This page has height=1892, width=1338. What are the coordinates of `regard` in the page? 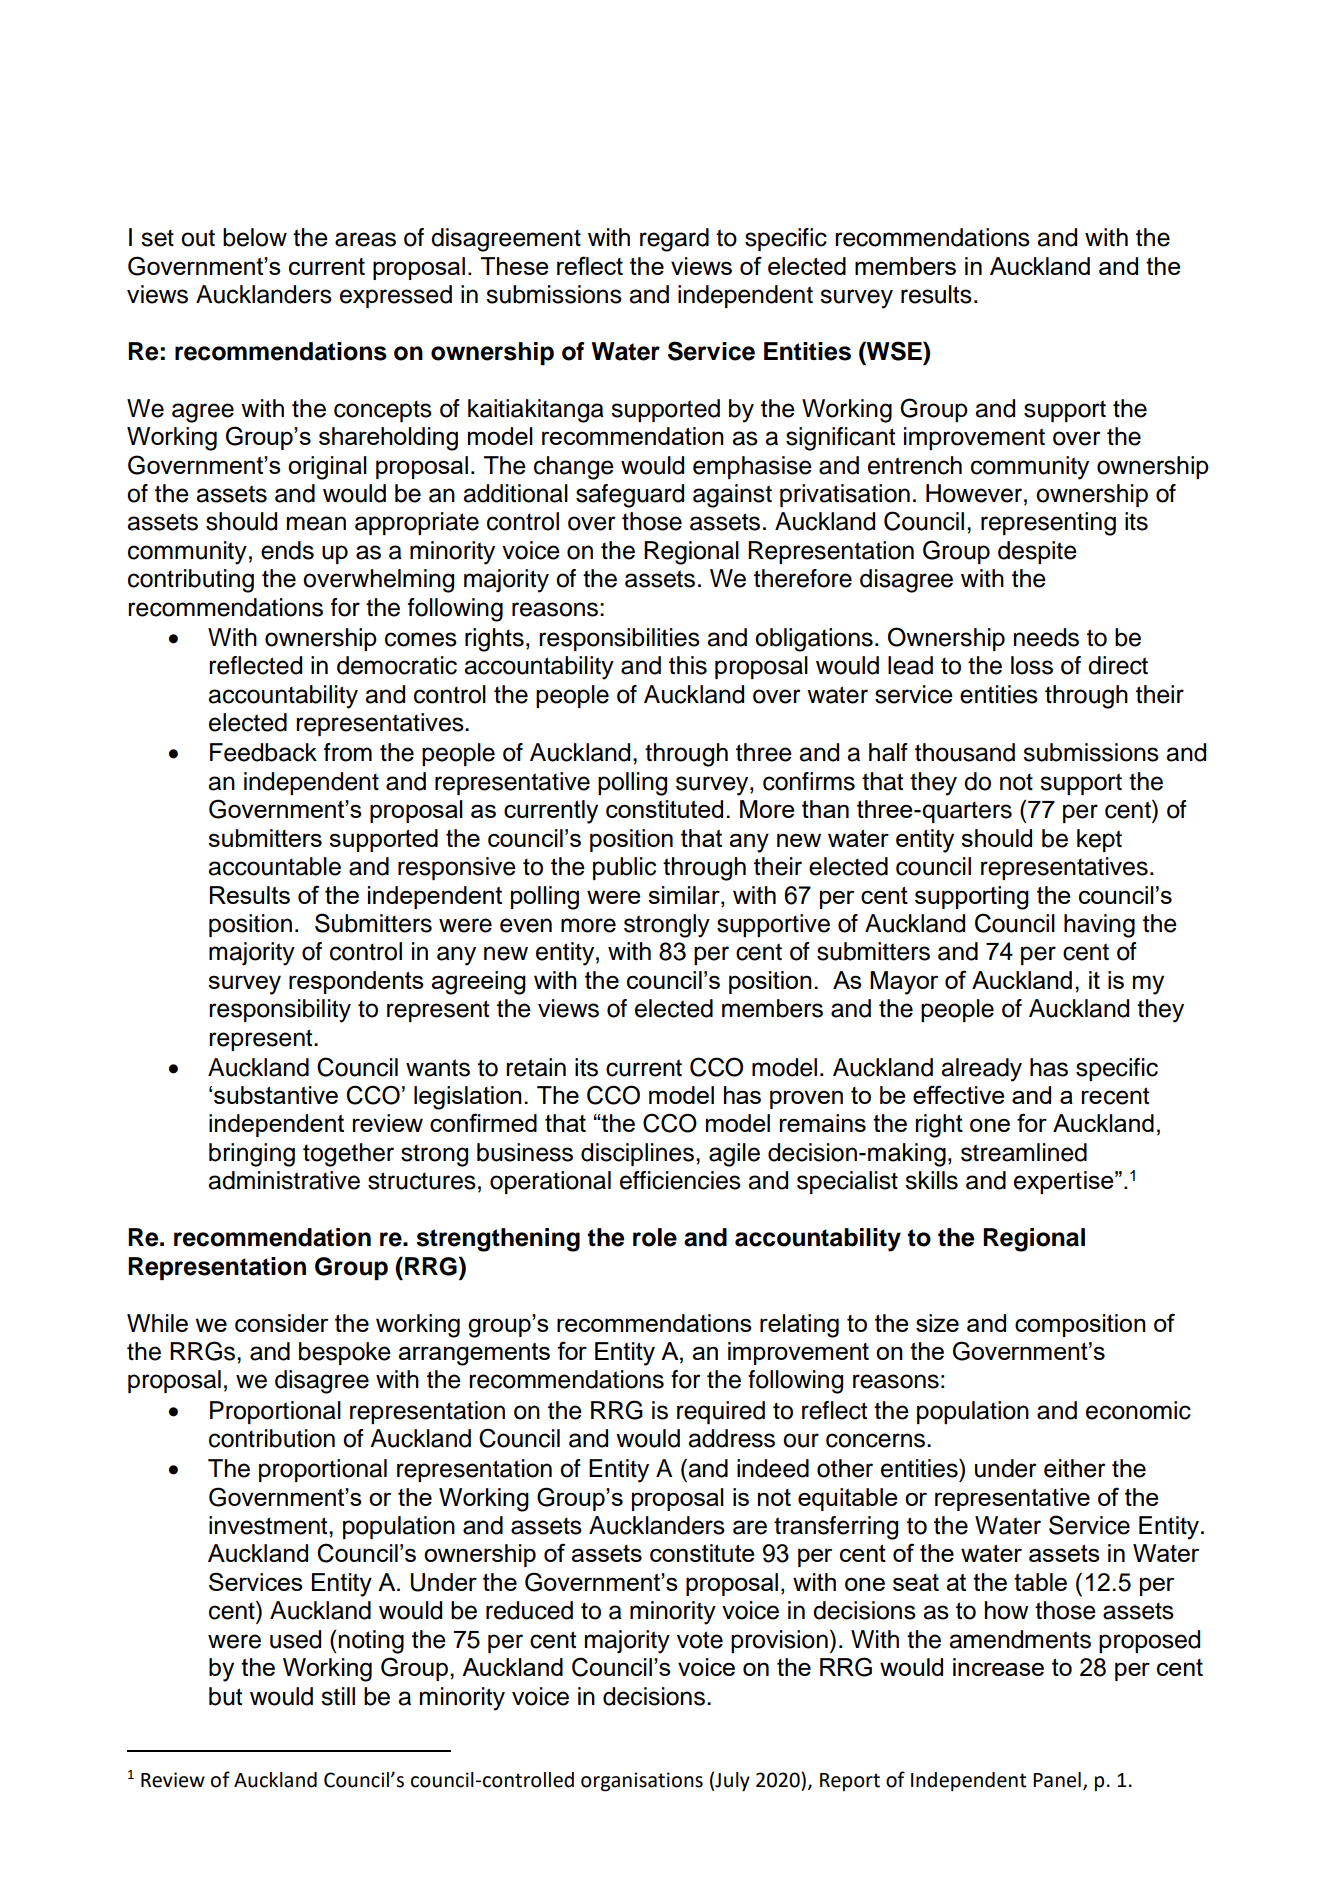 It's located at (674, 240).
